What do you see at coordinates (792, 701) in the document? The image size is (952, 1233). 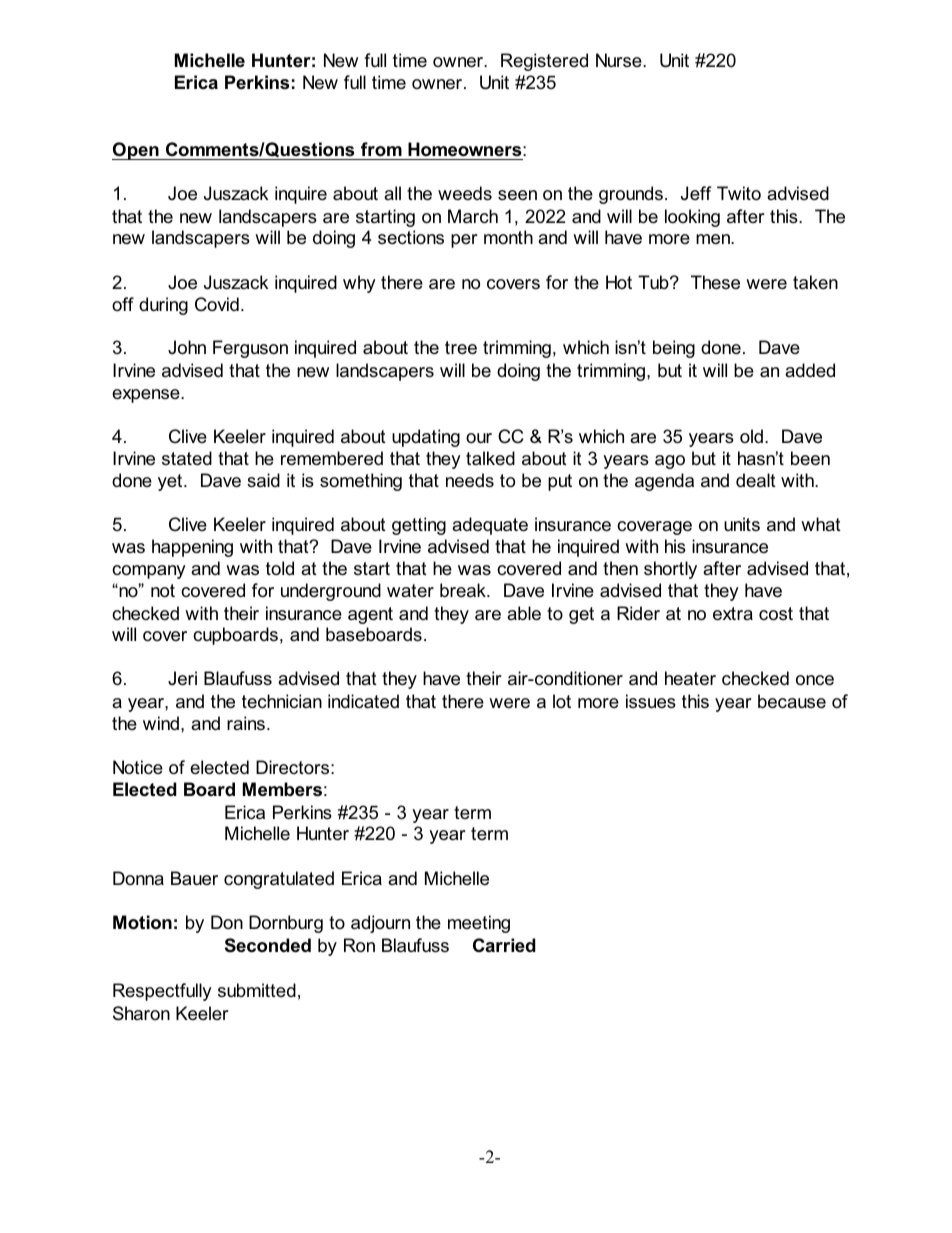 I see `because` at bounding box center [792, 701].
